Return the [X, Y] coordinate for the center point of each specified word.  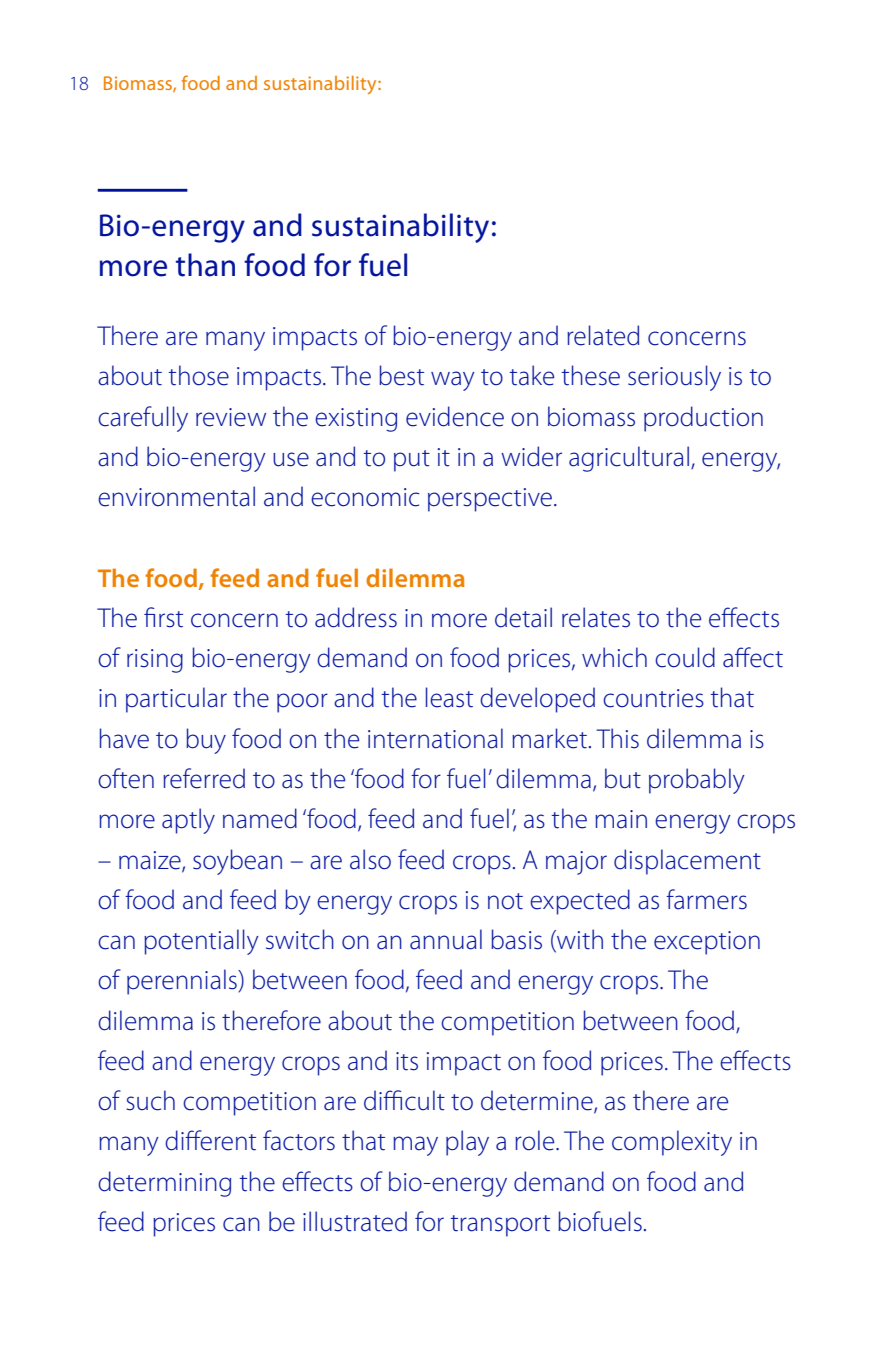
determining [164, 1184]
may [415, 1146]
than [205, 265]
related [603, 335]
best [401, 375]
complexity [672, 1143]
